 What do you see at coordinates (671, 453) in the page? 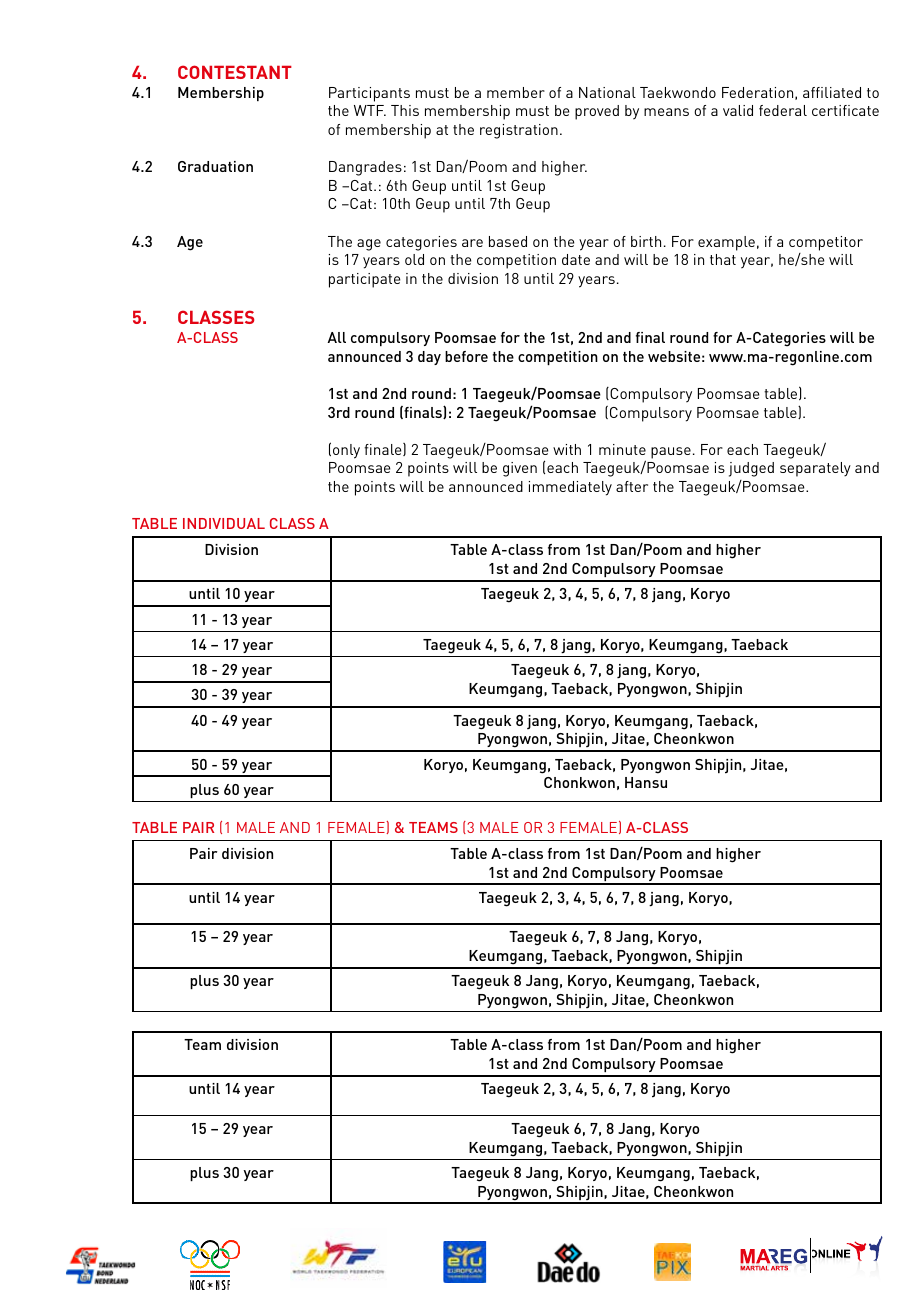
I see `pause` at bounding box center [671, 453].
